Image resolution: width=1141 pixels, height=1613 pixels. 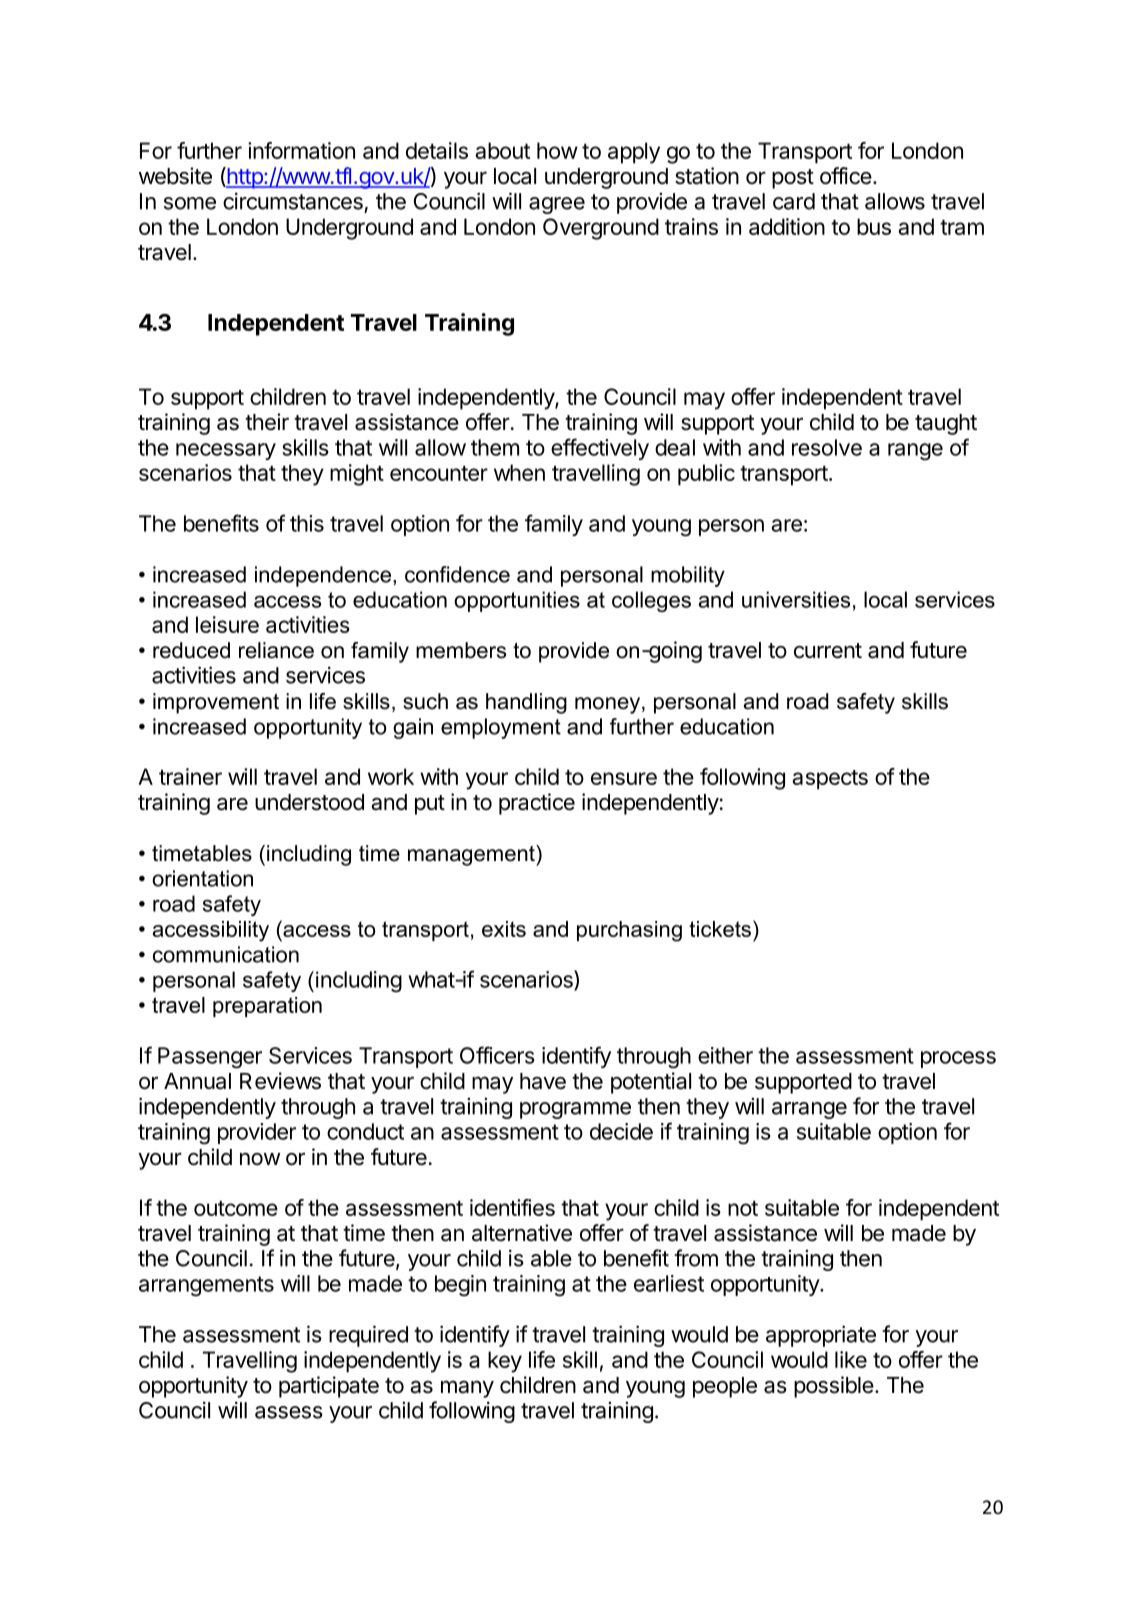 I want to click on bus, so click(x=874, y=226).
